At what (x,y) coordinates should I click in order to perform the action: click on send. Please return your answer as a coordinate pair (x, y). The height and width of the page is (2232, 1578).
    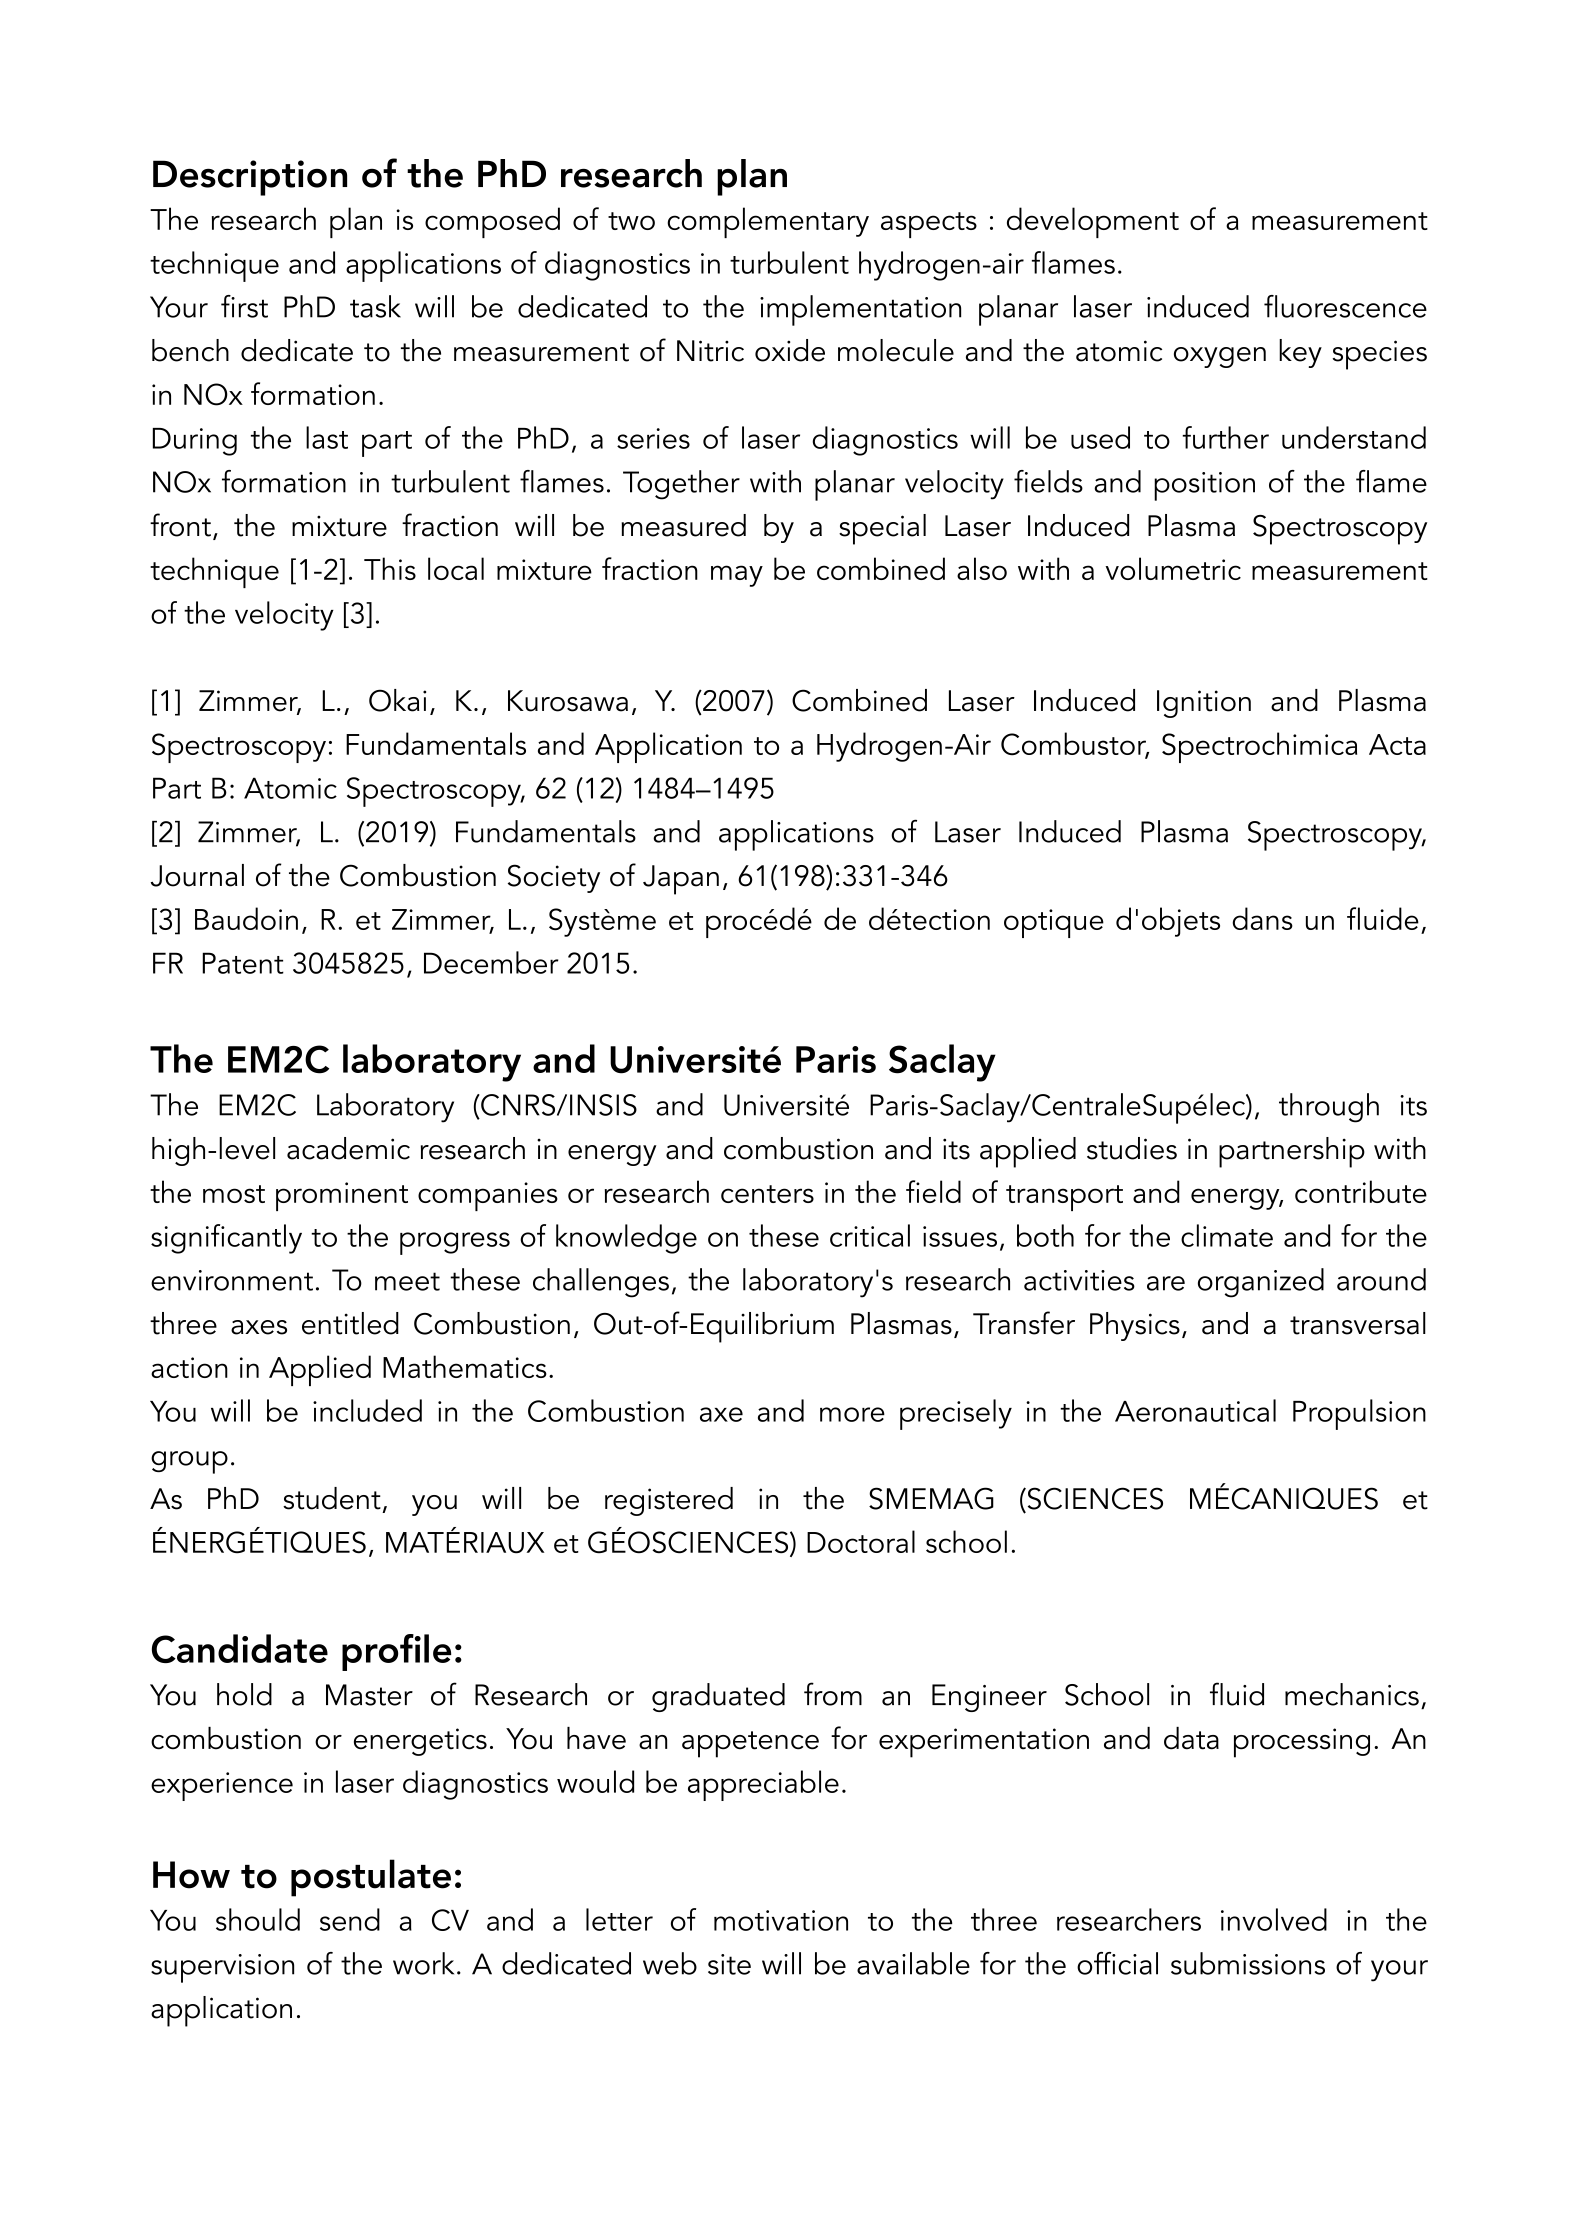
    Looking at the image, I should click on (350, 1919).
